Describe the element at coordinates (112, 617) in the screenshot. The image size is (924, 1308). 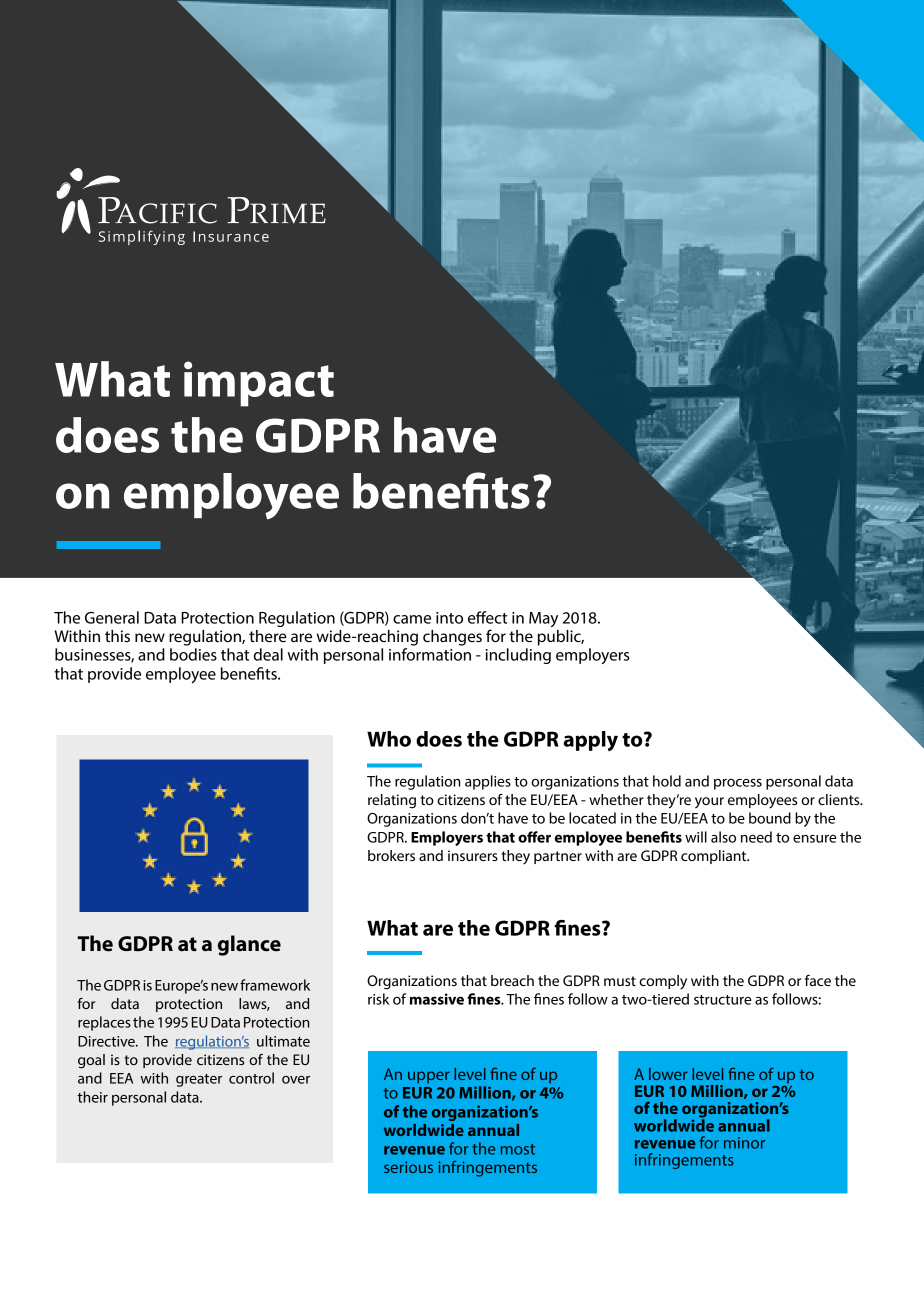
I see `General` at that location.
